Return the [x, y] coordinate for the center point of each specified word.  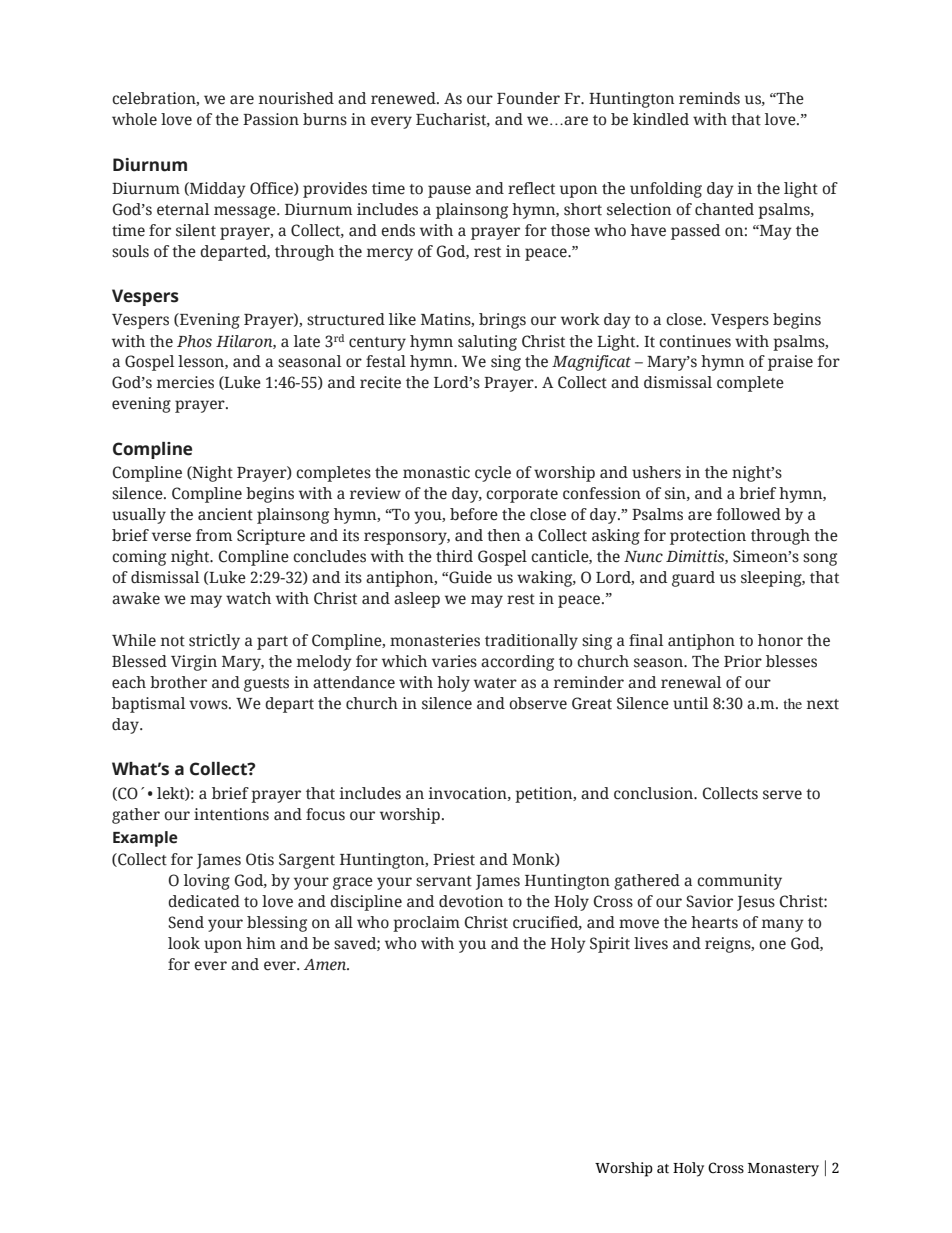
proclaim [426, 924]
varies [454, 661]
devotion [471, 901]
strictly [214, 642]
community [739, 882]
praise [790, 363]
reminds [709, 98]
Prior [743, 661]
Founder [528, 98]
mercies [185, 382]
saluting [487, 343]
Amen [326, 965]
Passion [271, 119]
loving [207, 882]
